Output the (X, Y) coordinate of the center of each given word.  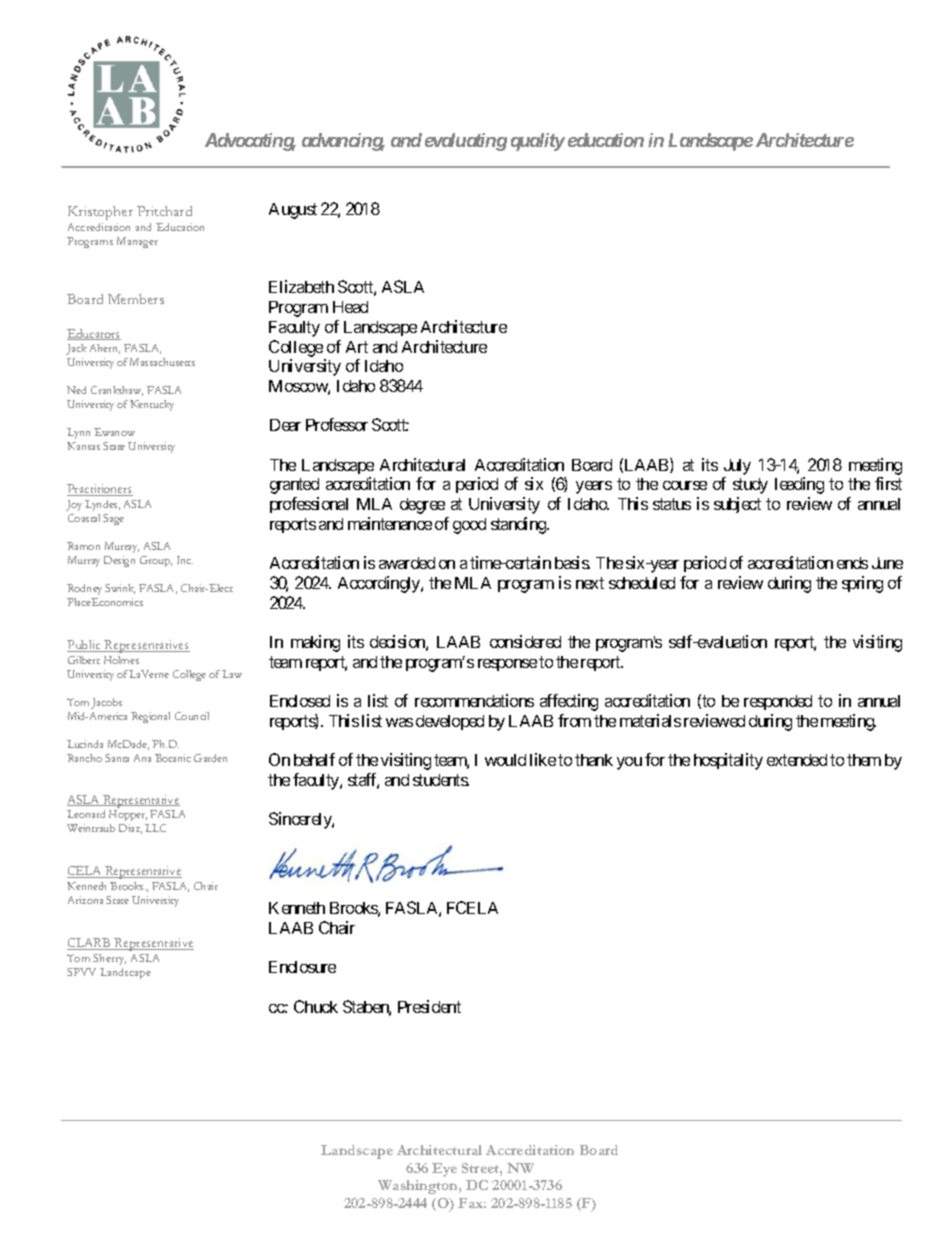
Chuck (316, 1006)
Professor (337, 424)
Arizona (85, 900)
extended (797, 760)
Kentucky (152, 405)
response (507, 665)
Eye (444, 1170)
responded (778, 702)
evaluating (466, 142)
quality (538, 142)
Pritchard (164, 211)
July (737, 467)
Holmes (121, 660)
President (429, 1006)
